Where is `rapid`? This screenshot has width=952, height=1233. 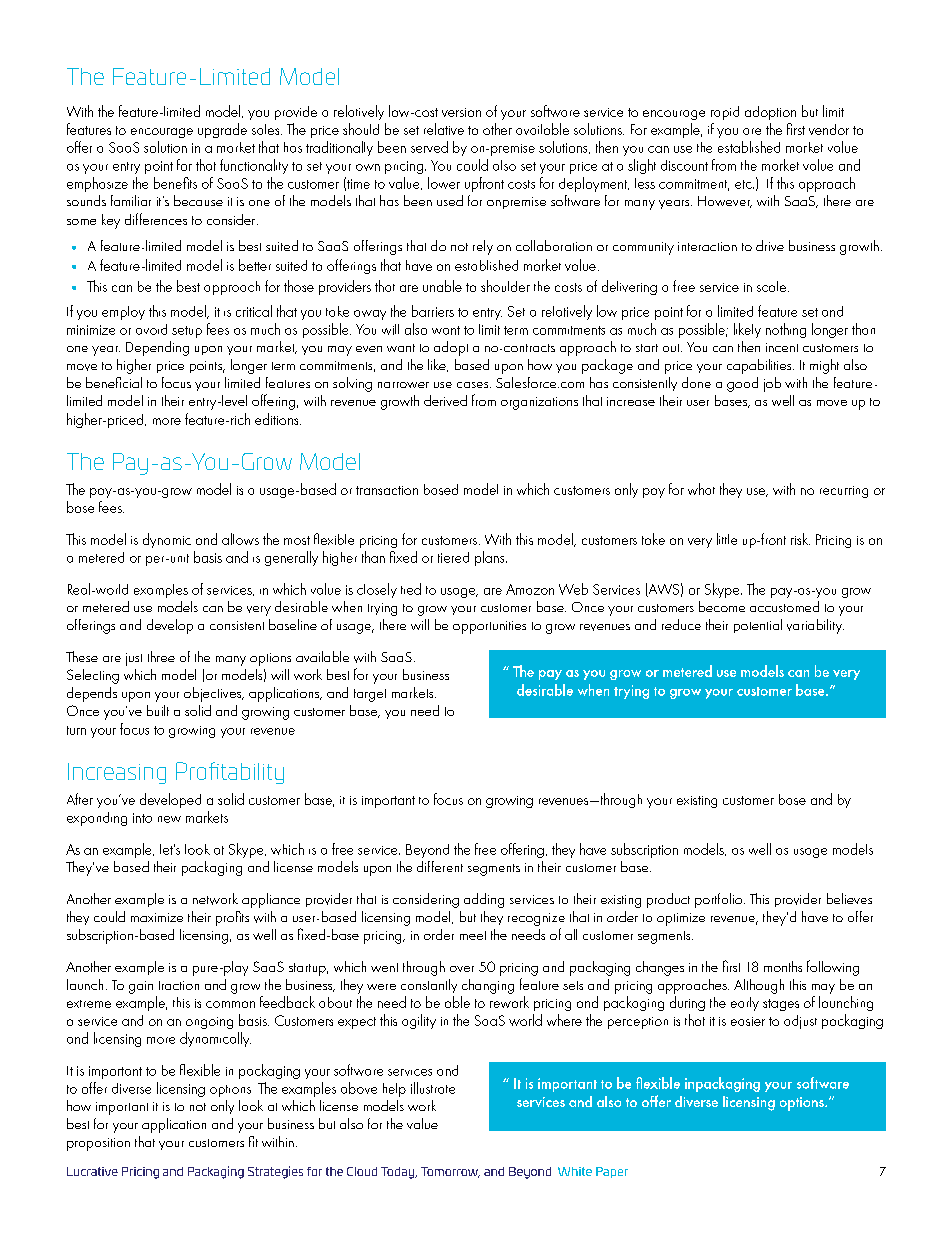
rapid is located at coordinates (725, 113).
